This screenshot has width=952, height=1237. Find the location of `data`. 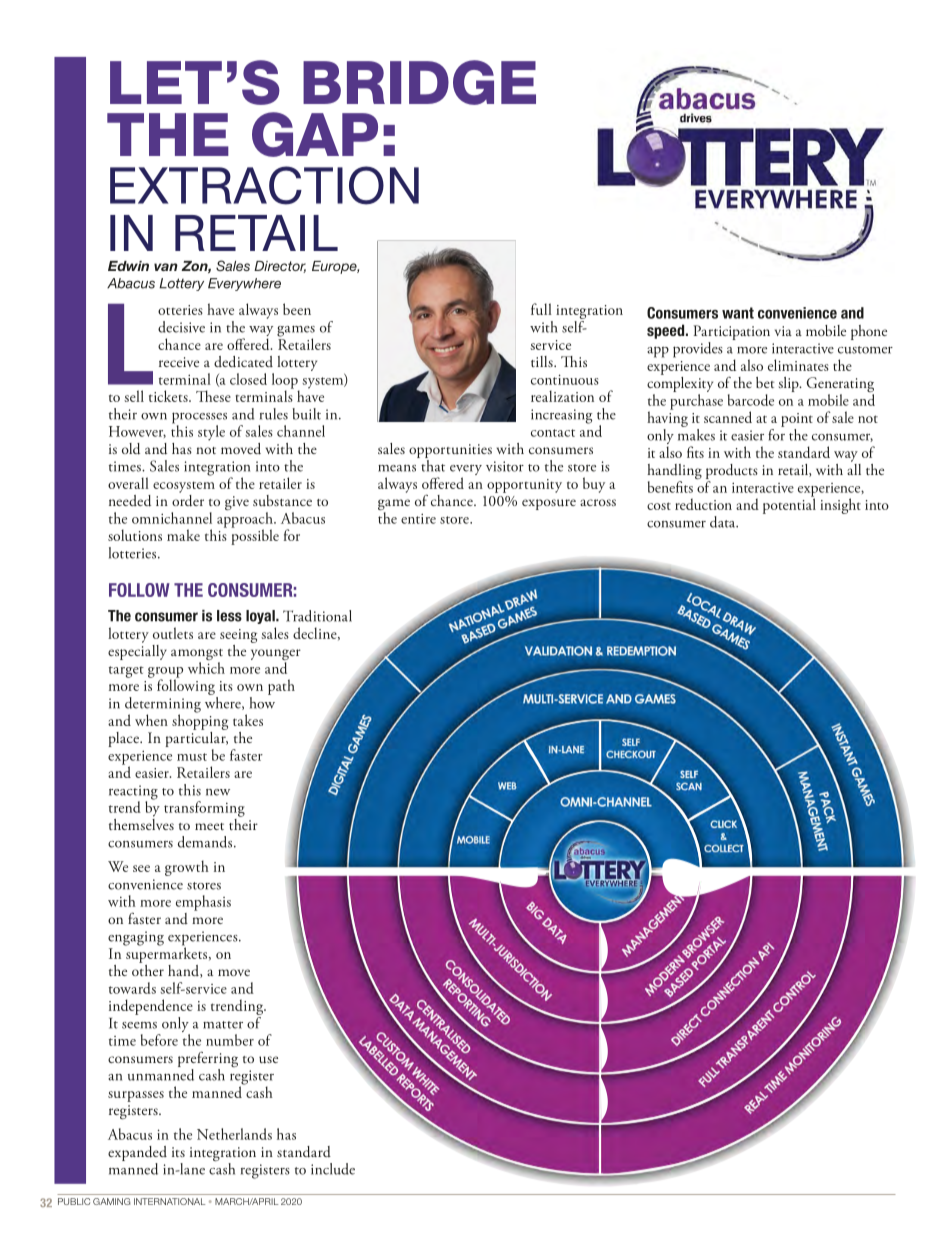

data is located at coordinates (724, 522).
